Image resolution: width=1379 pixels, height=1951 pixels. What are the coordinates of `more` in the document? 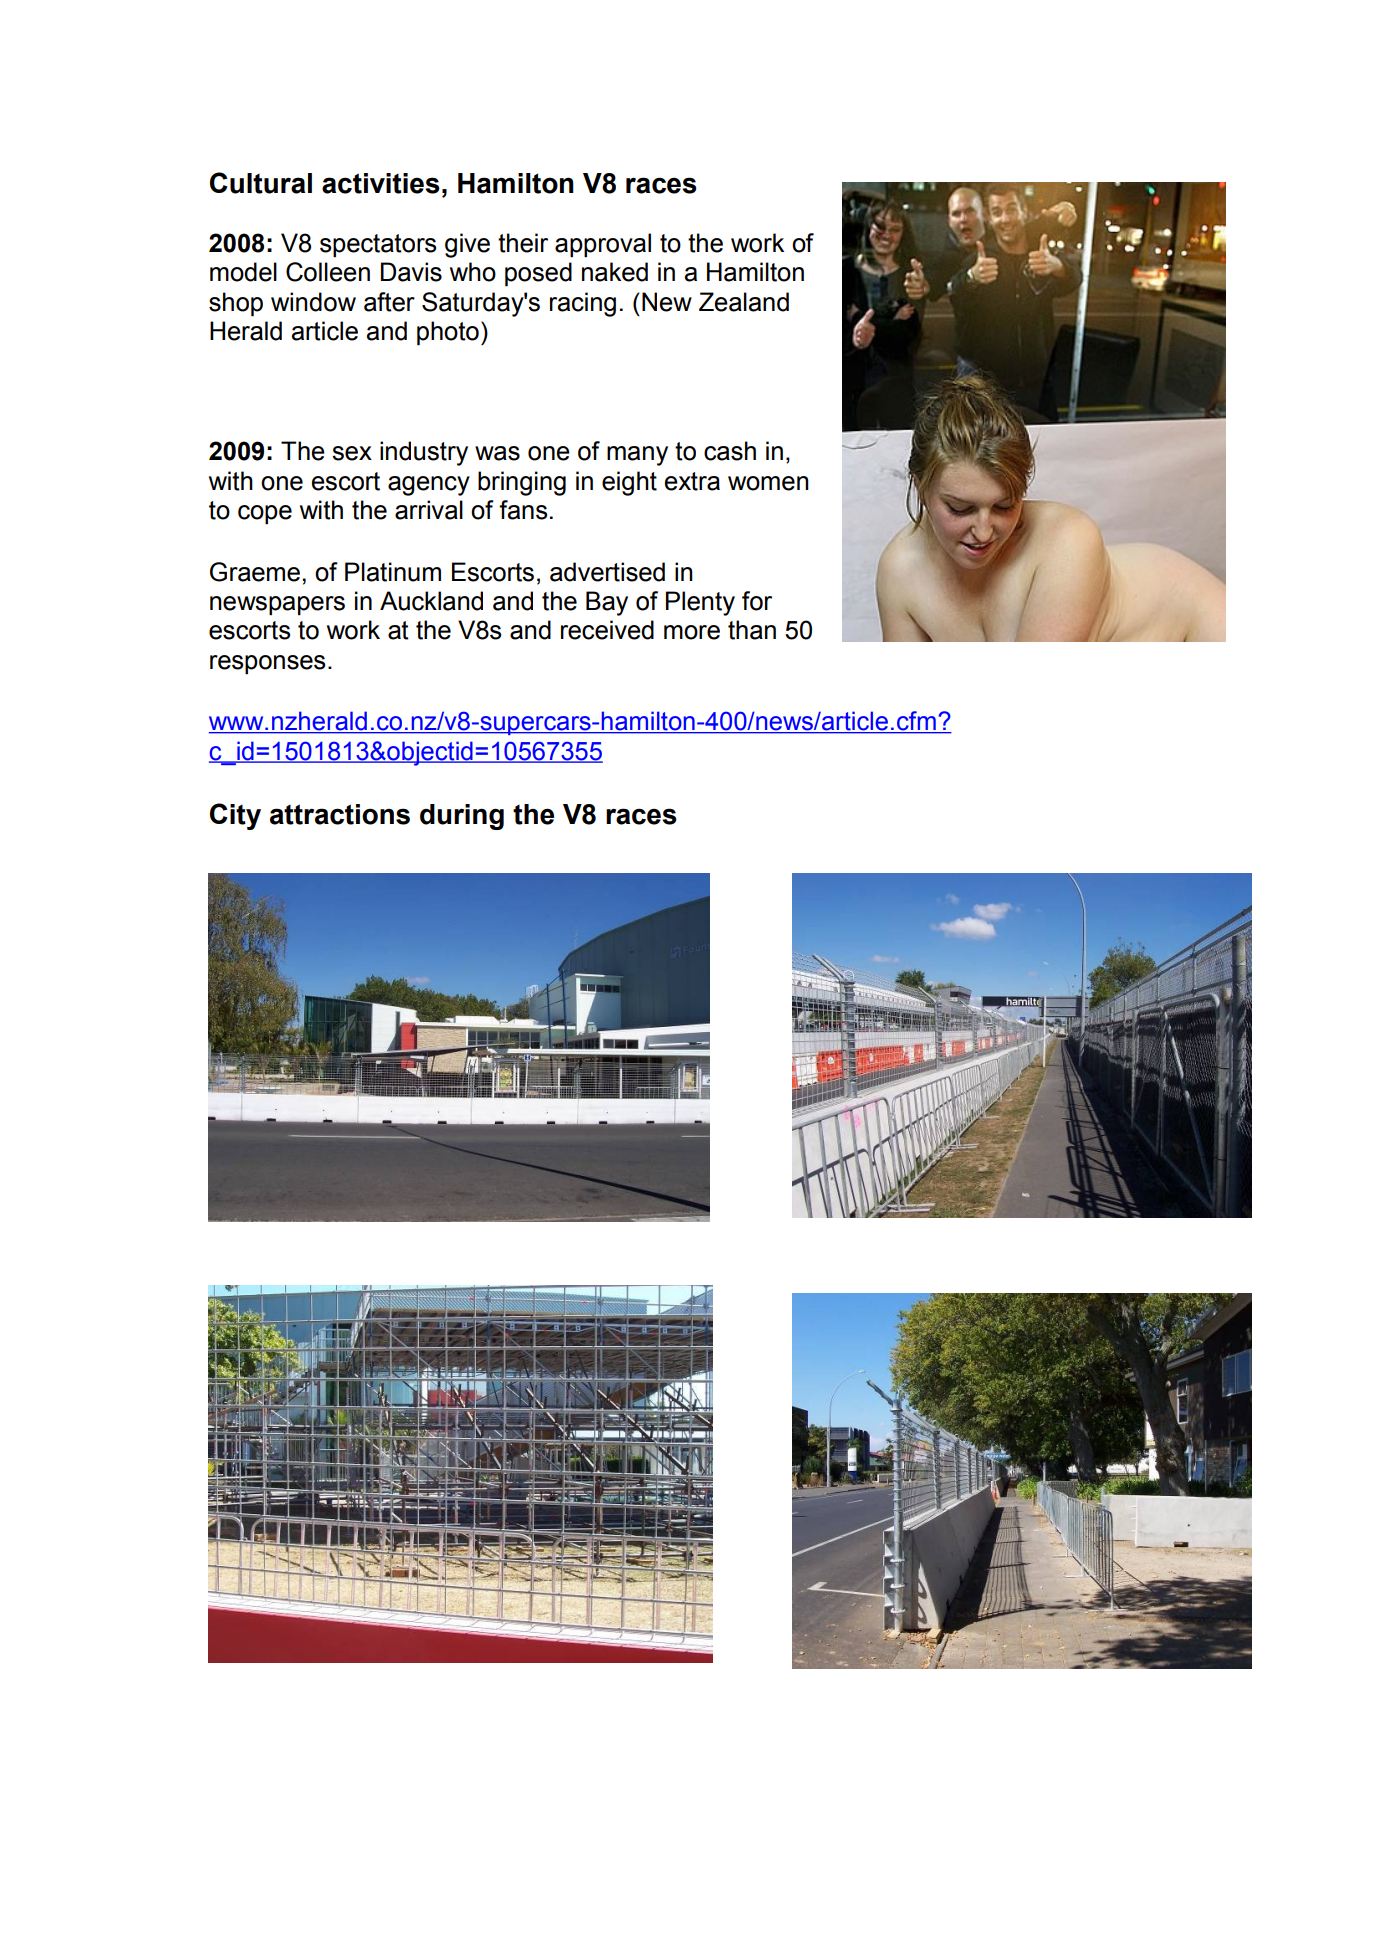 It's located at (692, 632).
